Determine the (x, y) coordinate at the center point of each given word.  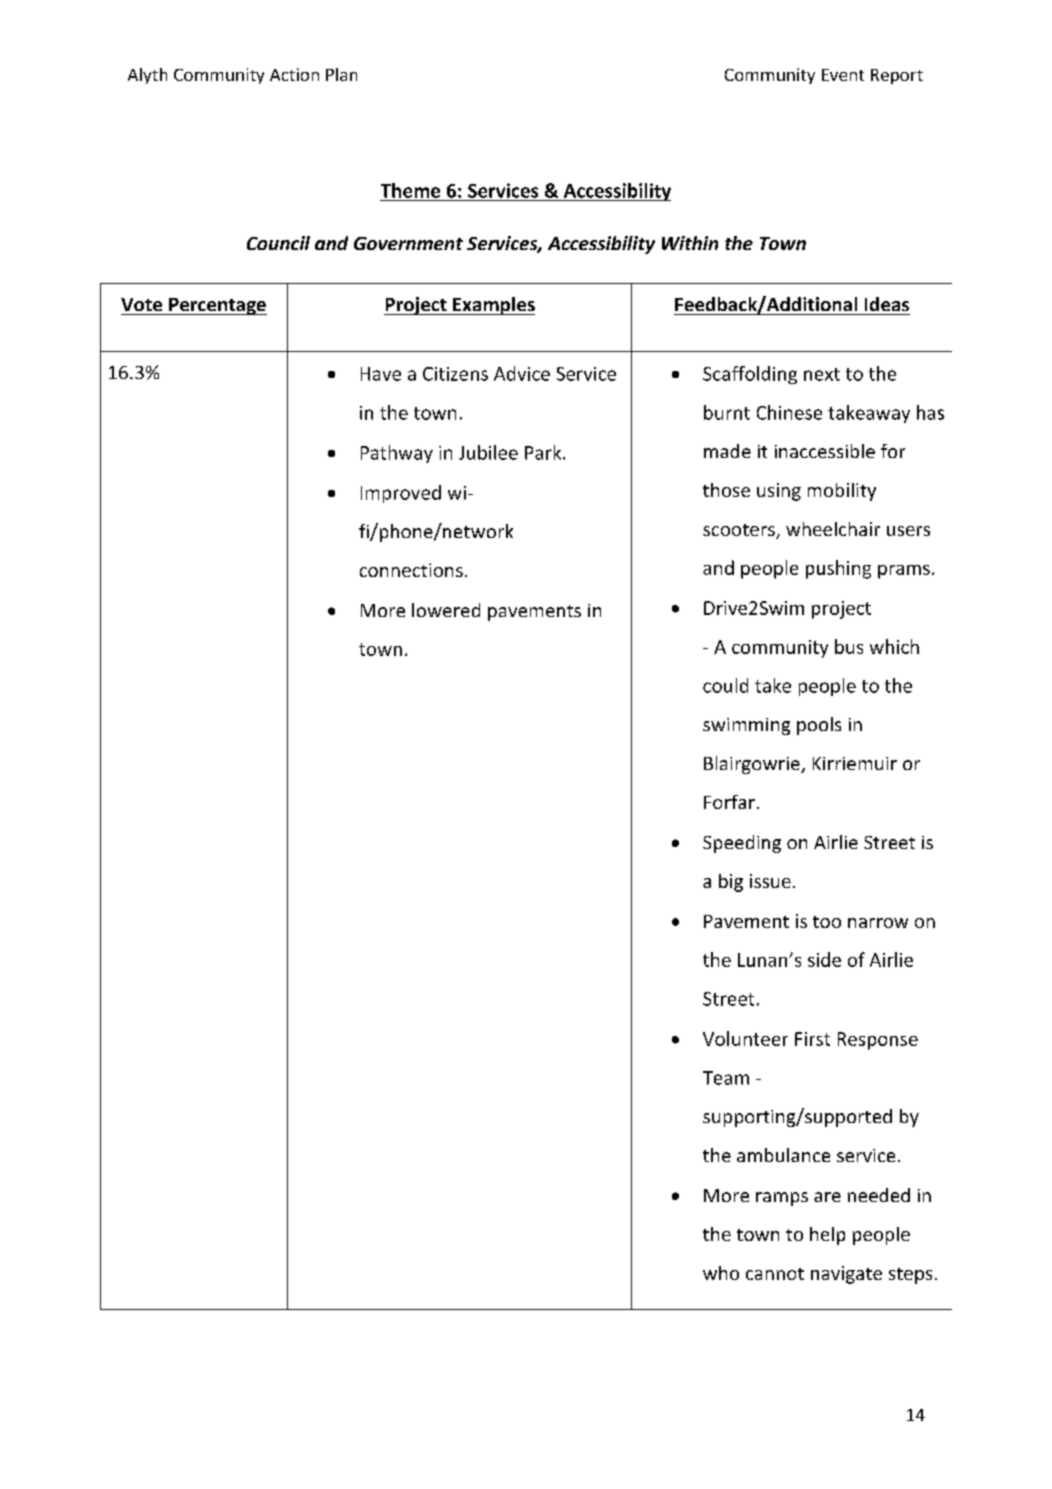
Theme (410, 190)
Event (843, 75)
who (721, 1273)
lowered (446, 610)
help (827, 1236)
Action (294, 74)
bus (849, 646)
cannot (775, 1274)
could (725, 685)
